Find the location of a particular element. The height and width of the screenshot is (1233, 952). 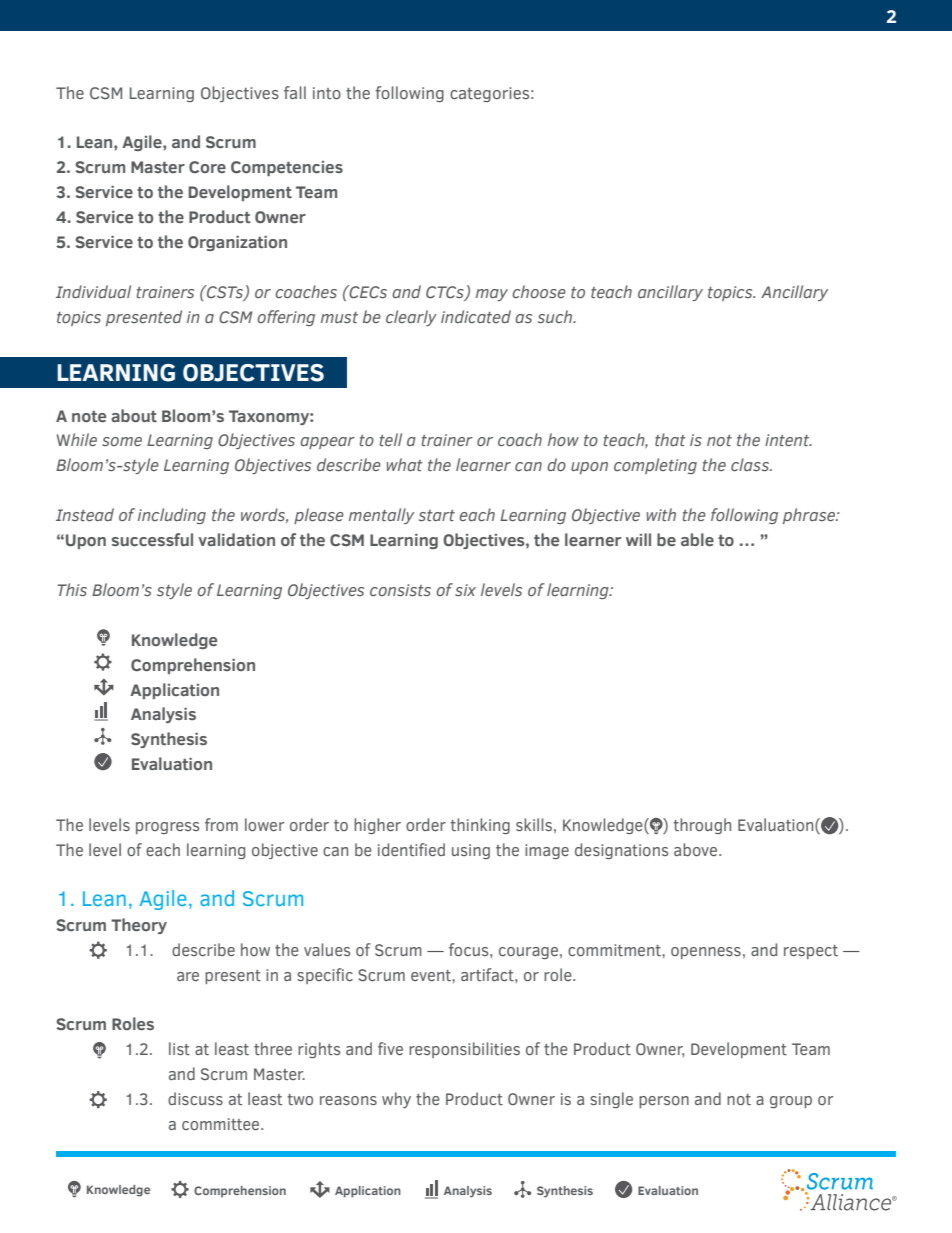

committee is located at coordinates (222, 1124).
